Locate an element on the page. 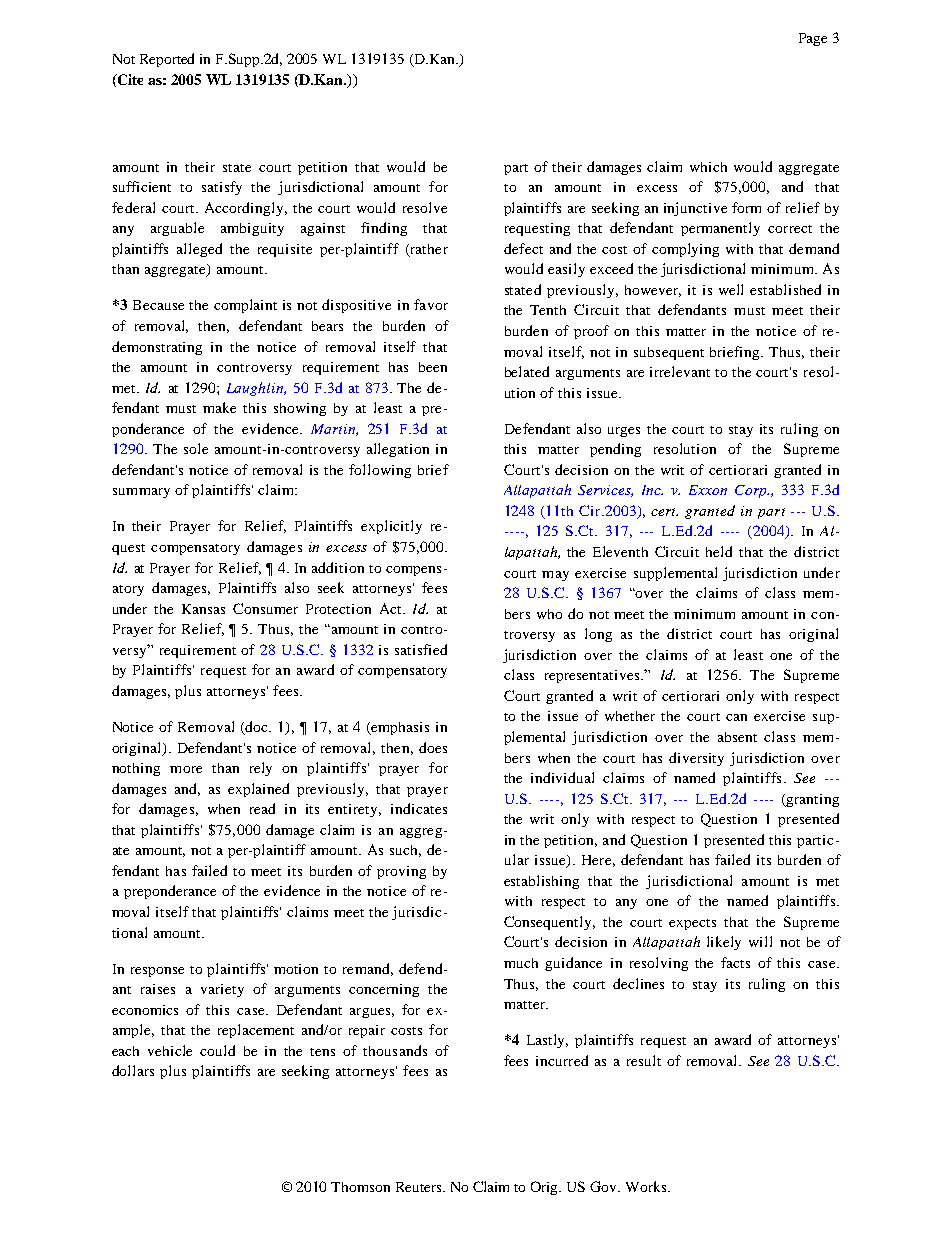 This image has height=1233, width=952. irrelevant is located at coordinates (680, 371).
